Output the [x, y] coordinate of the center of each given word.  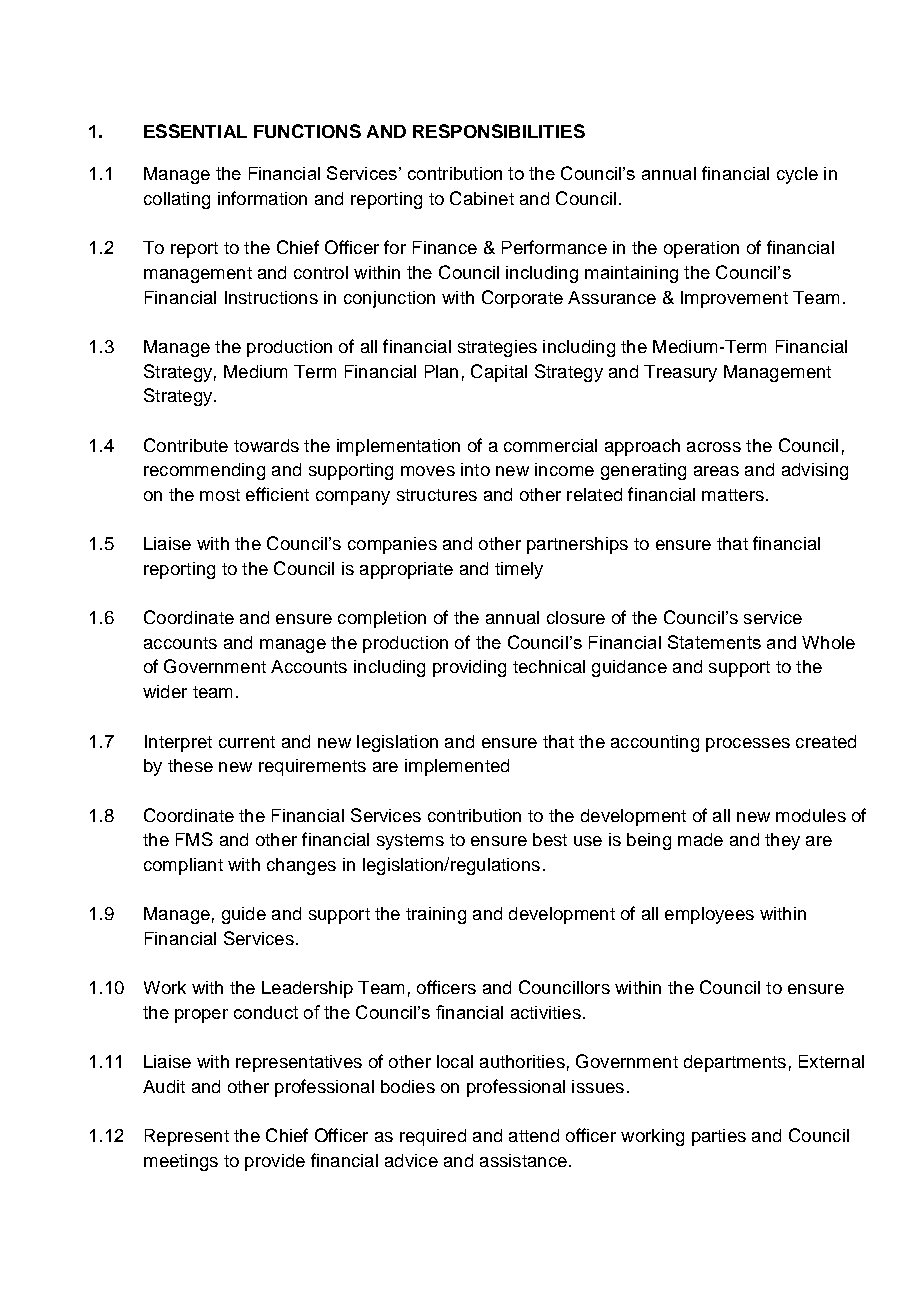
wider [165, 691]
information [262, 198]
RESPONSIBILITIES [499, 131]
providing [469, 668]
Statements [714, 642]
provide [275, 1162]
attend [534, 1135]
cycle [797, 175]
